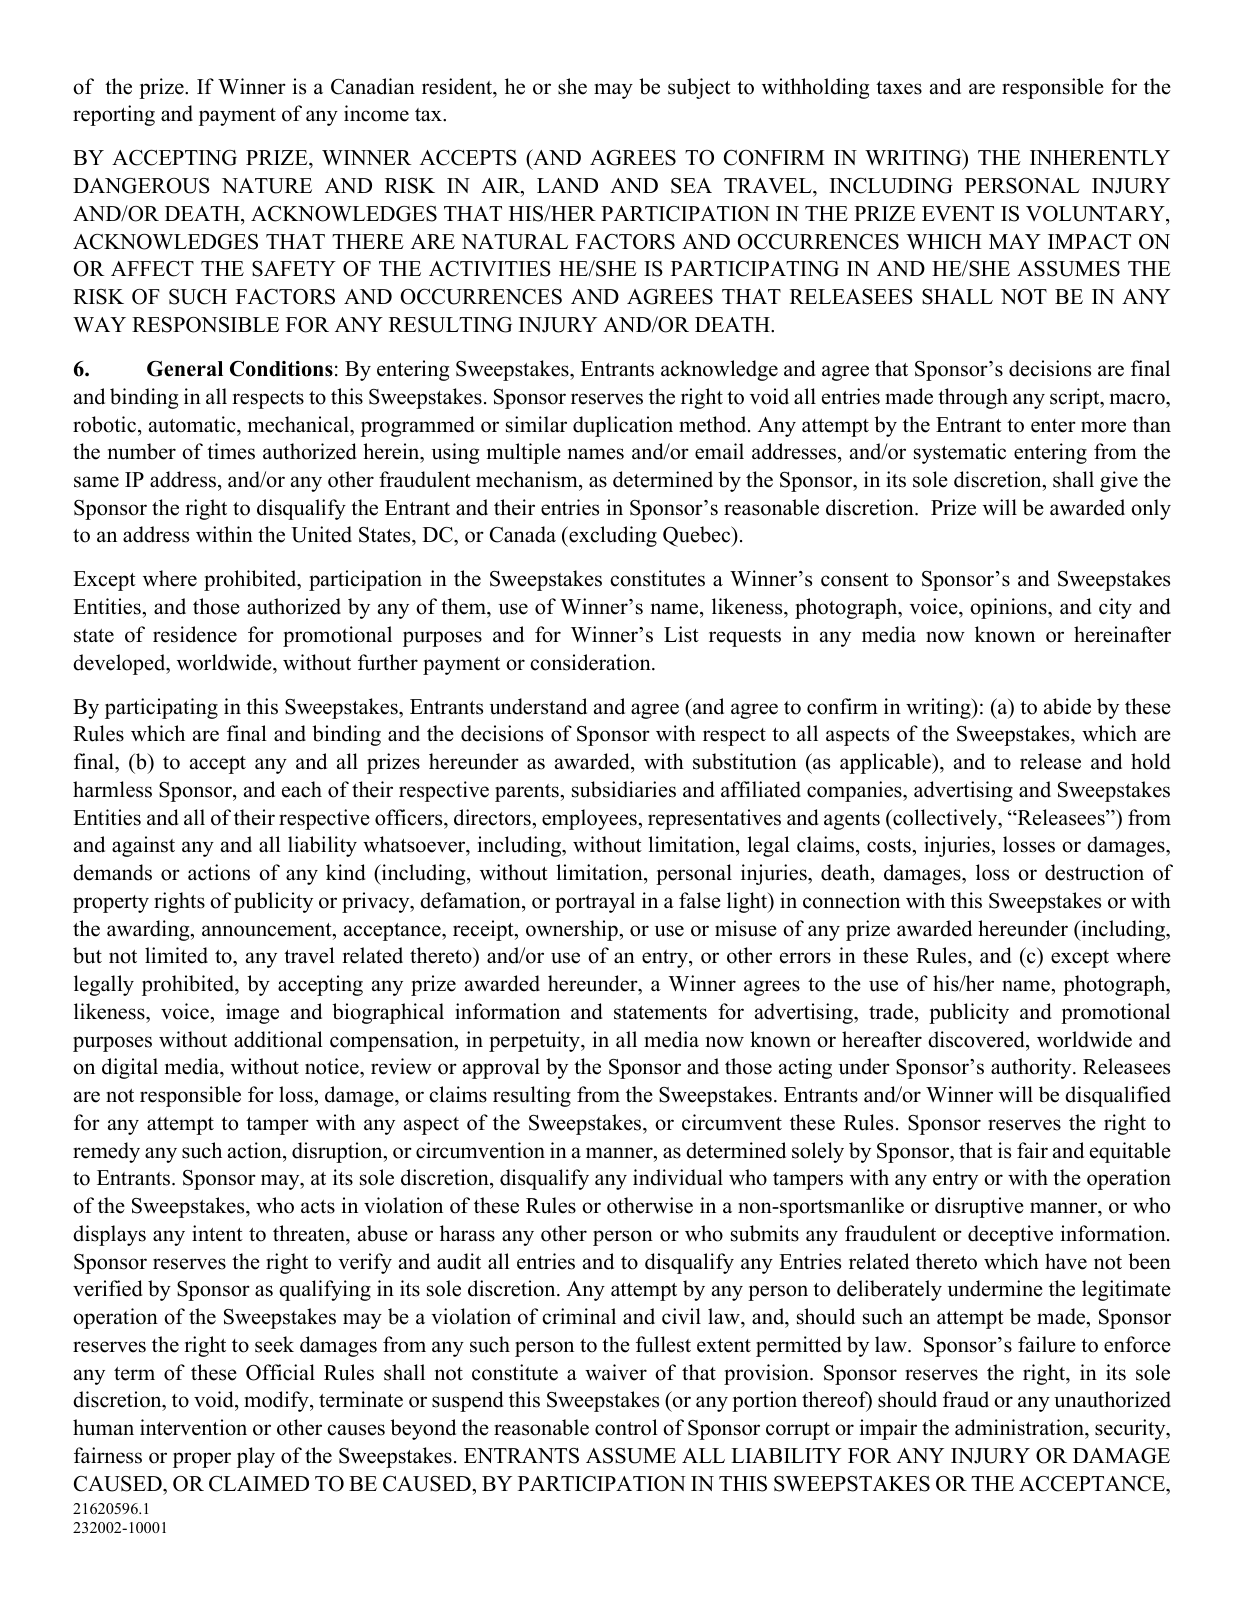 This screenshot has height=1610, width=1244. What do you see at coordinates (624, 789) in the screenshot?
I see `subsidiaries` at bounding box center [624, 789].
